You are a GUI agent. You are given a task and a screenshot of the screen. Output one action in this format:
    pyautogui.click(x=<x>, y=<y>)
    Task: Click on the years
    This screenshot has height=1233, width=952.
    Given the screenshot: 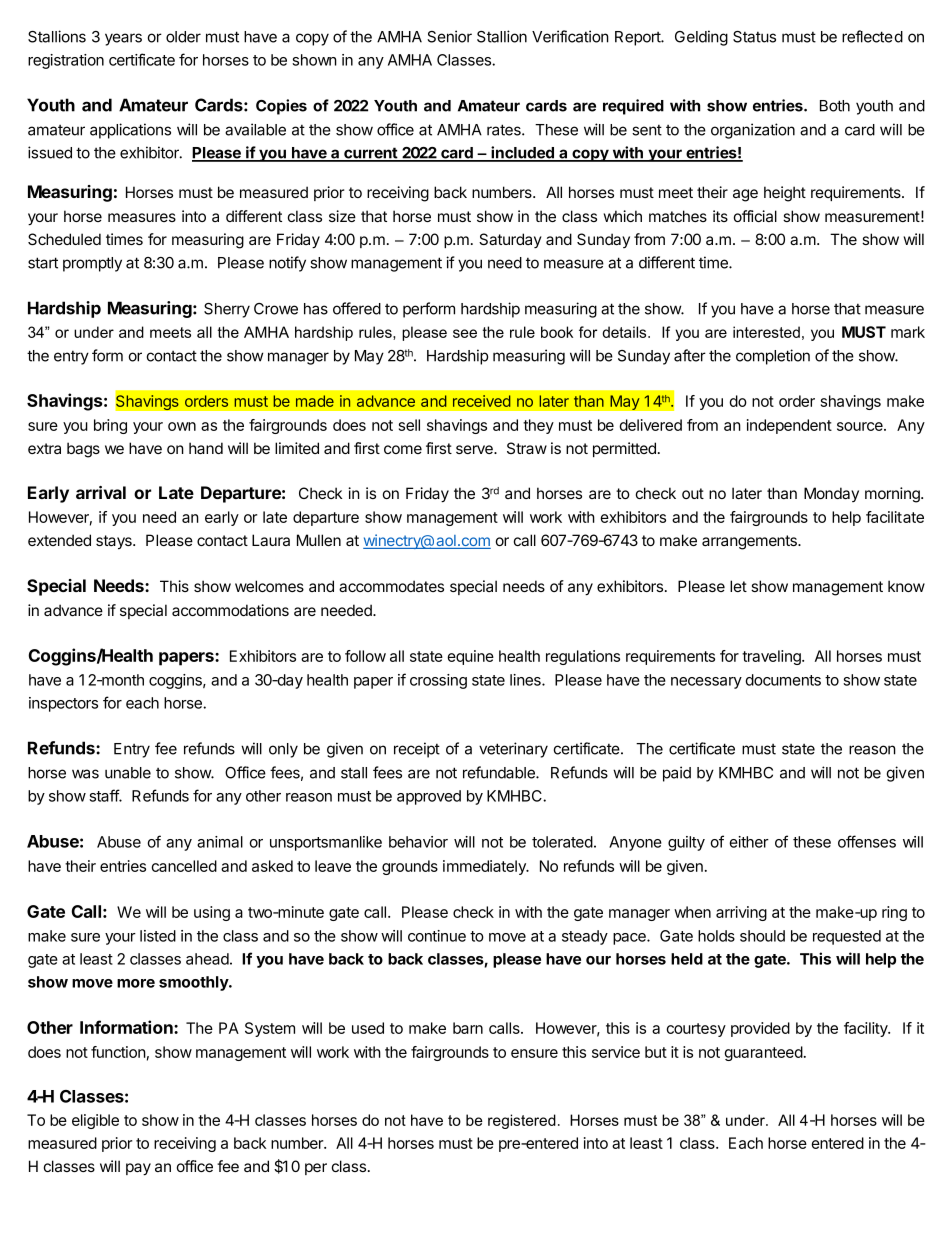 What is the action you would take?
    pyautogui.click(x=123, y=39)
